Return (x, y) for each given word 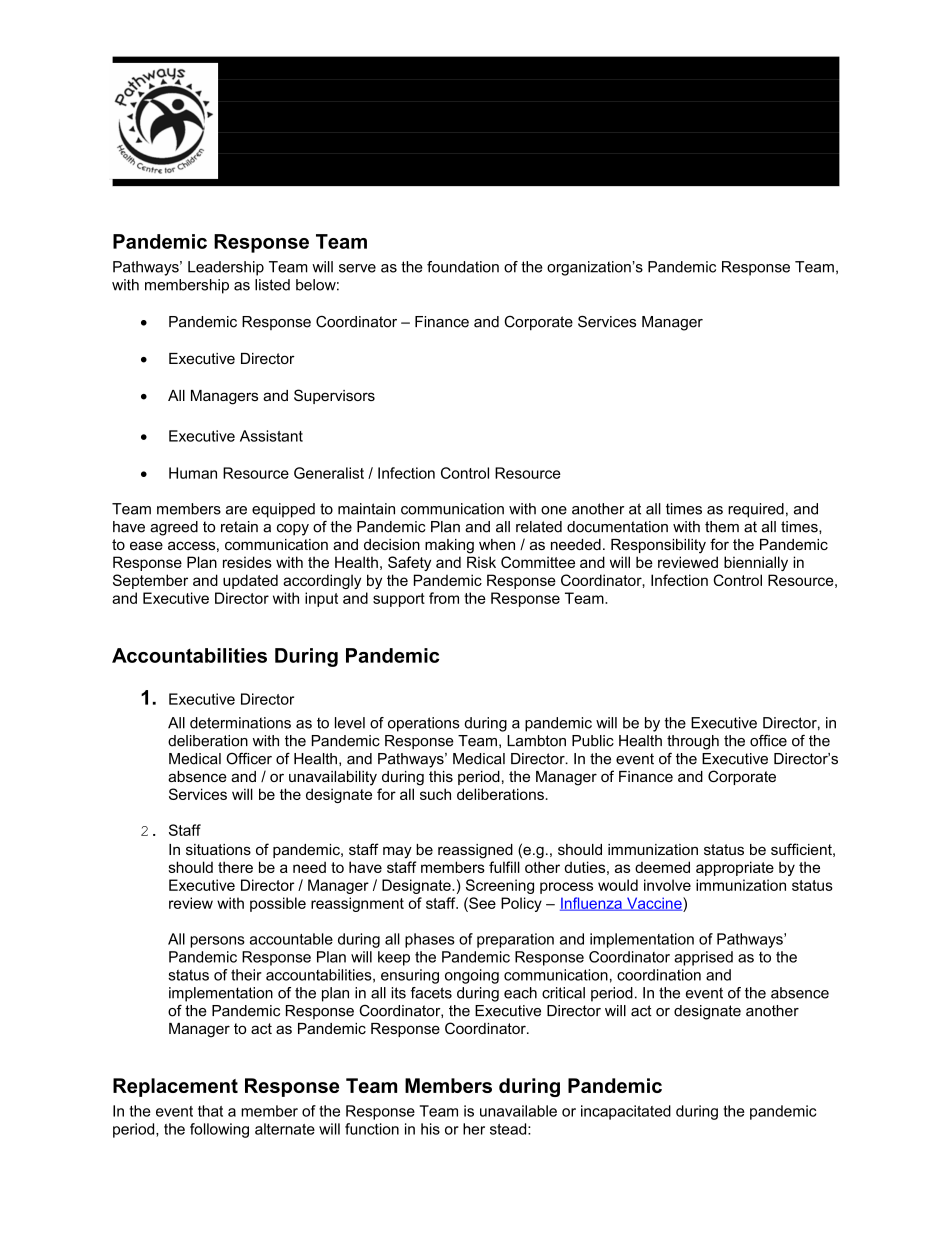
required (756, 510)
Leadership (226, 268)
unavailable (518, 1111)
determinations (240, 723)
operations (424, 724)
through (693, 742)
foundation (463, 267)
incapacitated (626, 1112)
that (210, 1111)
